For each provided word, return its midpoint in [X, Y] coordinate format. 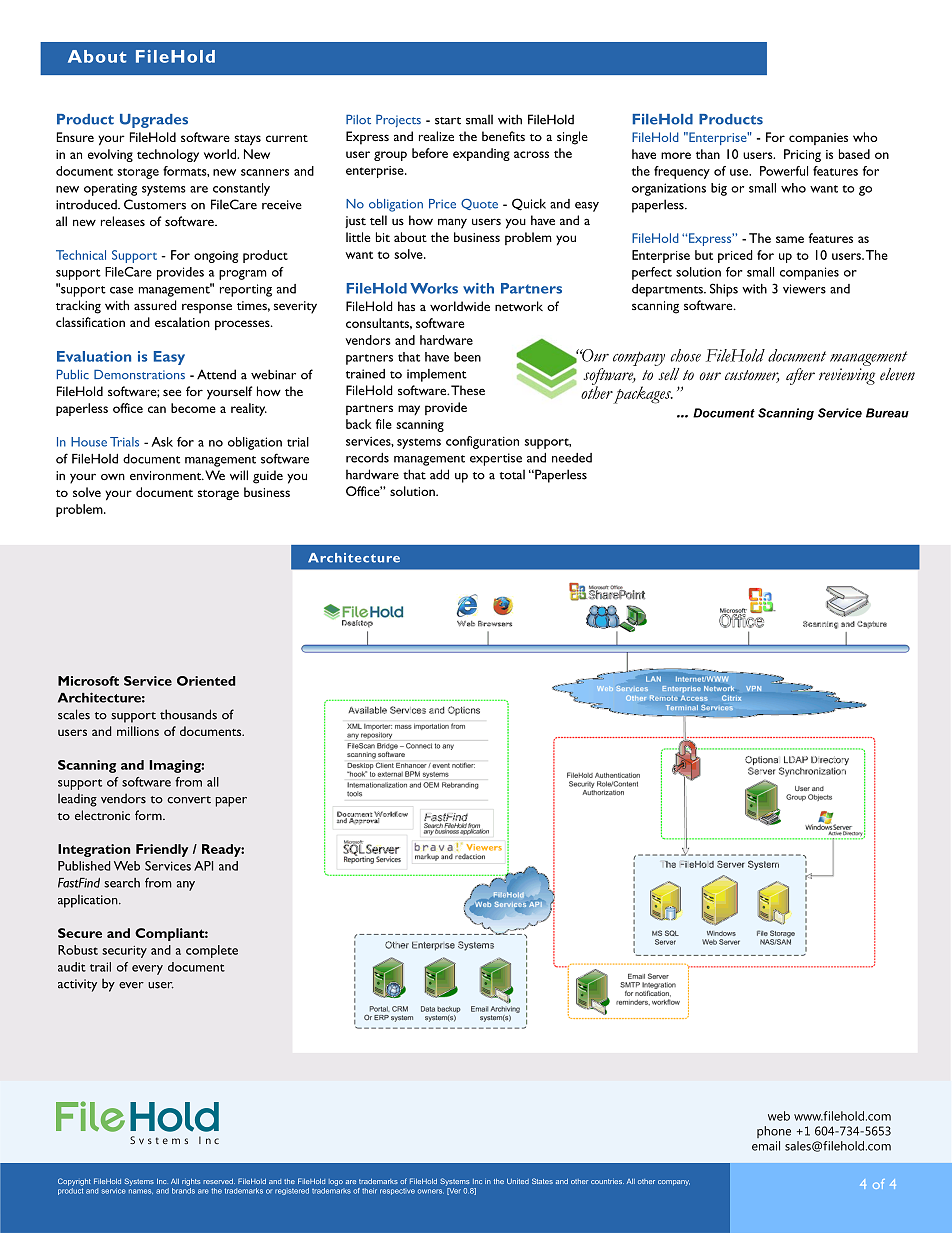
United [518, 1181]
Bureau [887, 413]
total [512, 474]
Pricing [802, 155]
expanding [481, 154]
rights [191, 1182]
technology [168, 155]
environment [167, 476]
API [203, 866]
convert [189, 800]
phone [774, 1132]
